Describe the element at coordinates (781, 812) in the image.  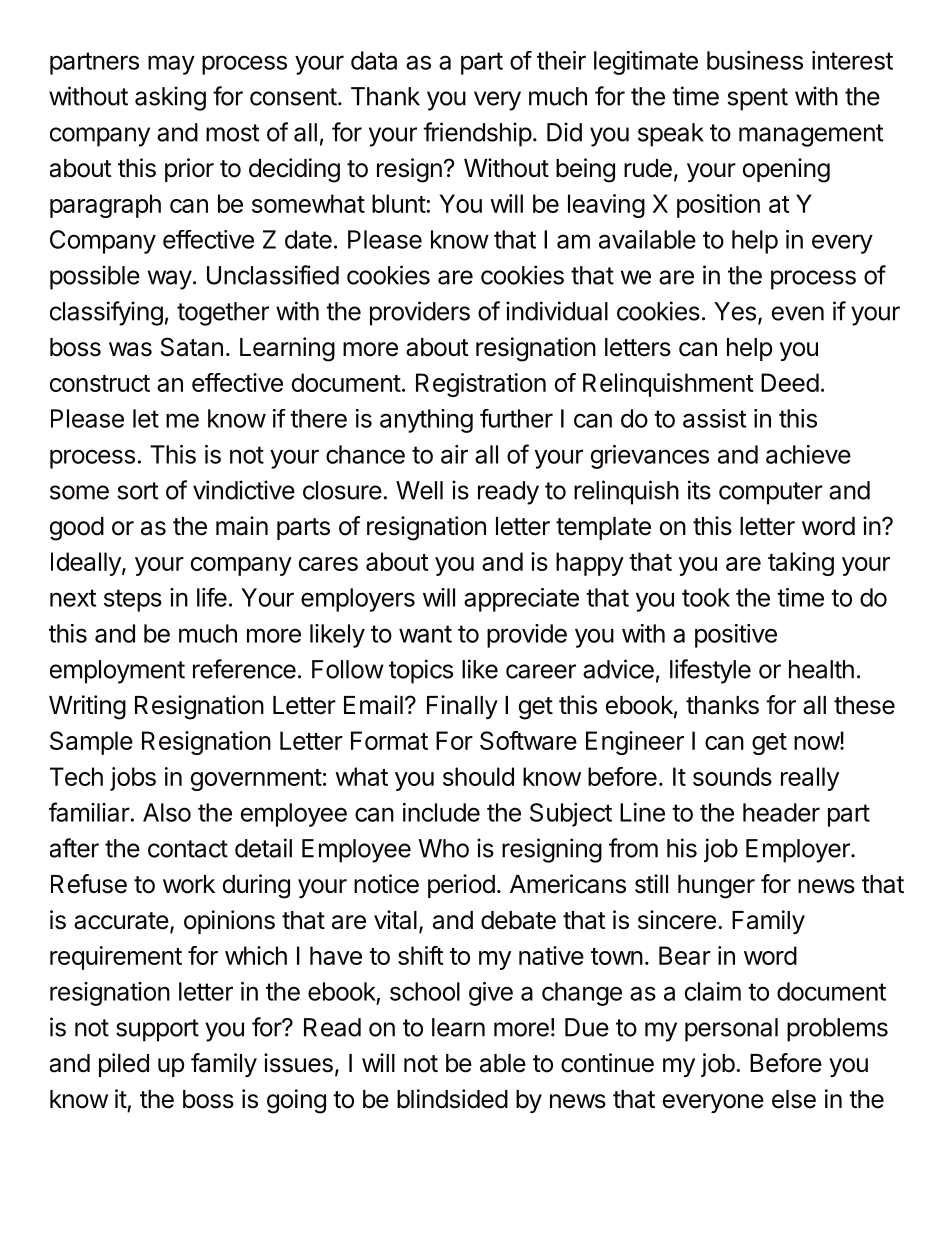
I see `header` at that location.
